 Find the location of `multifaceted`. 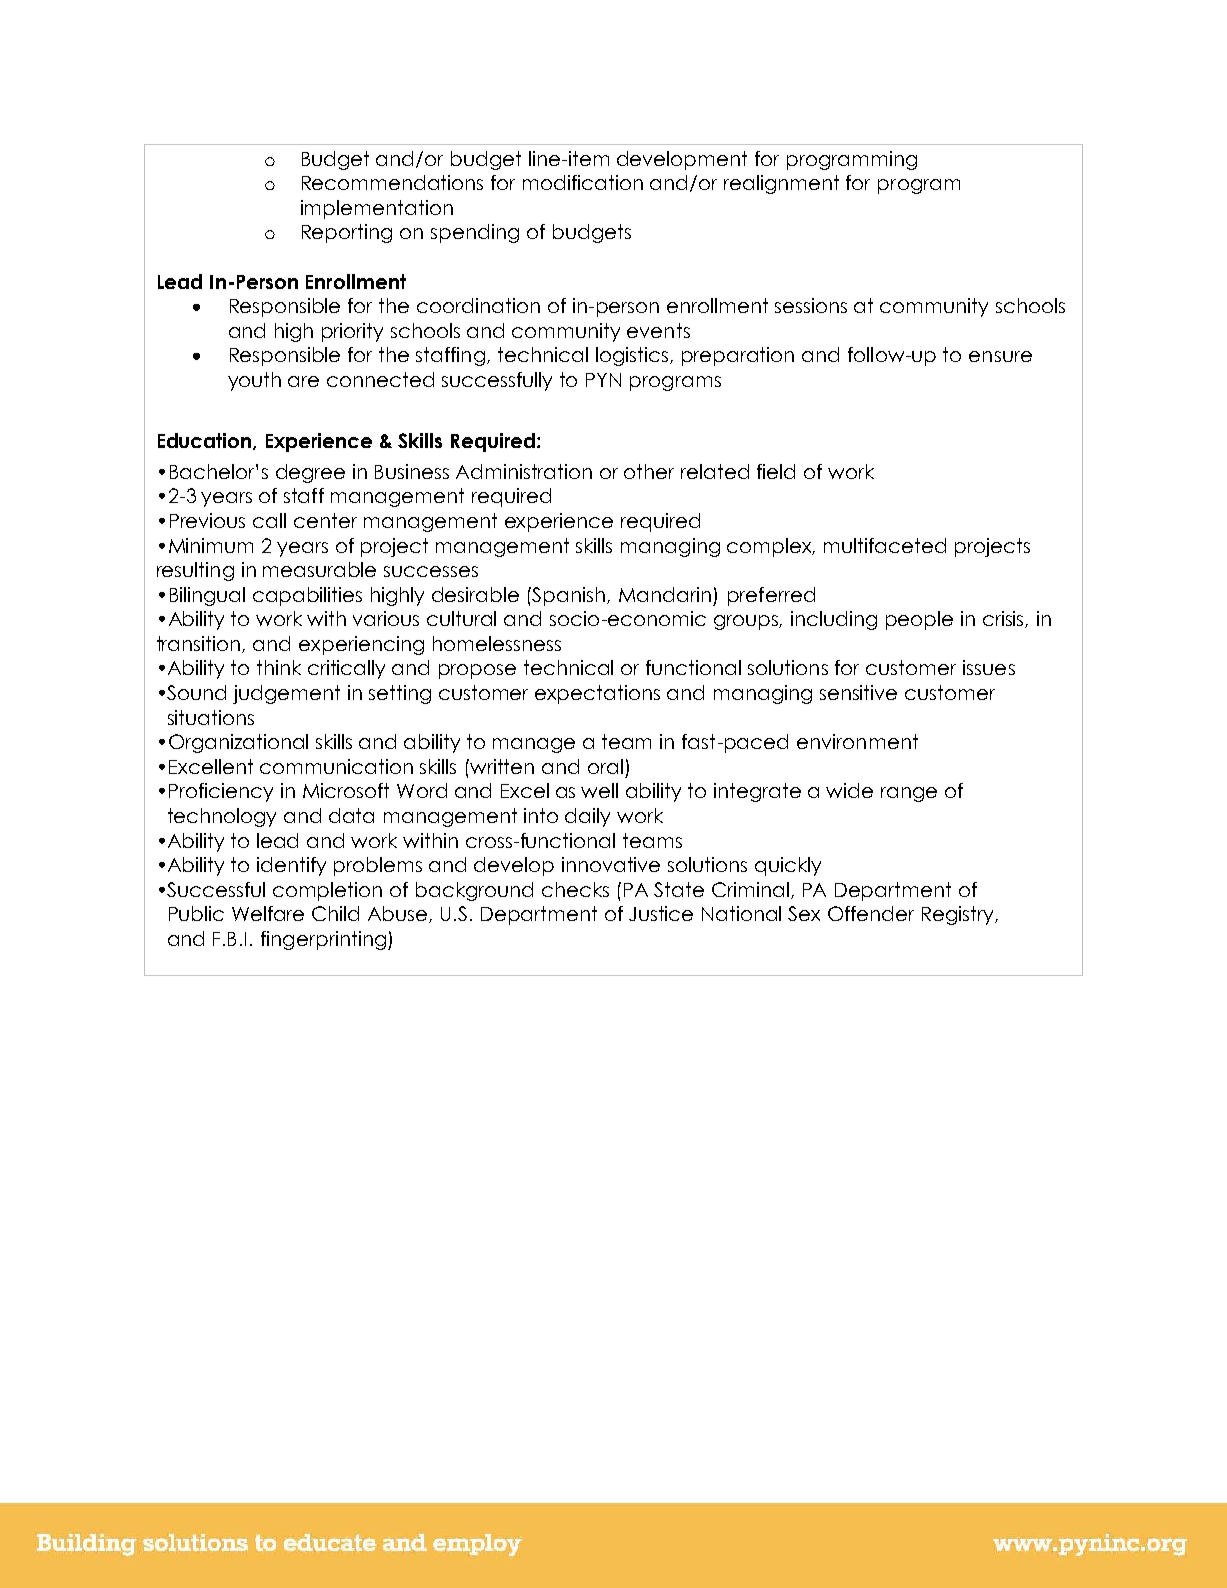

multifaceted is located at coordinates (885, 545).
